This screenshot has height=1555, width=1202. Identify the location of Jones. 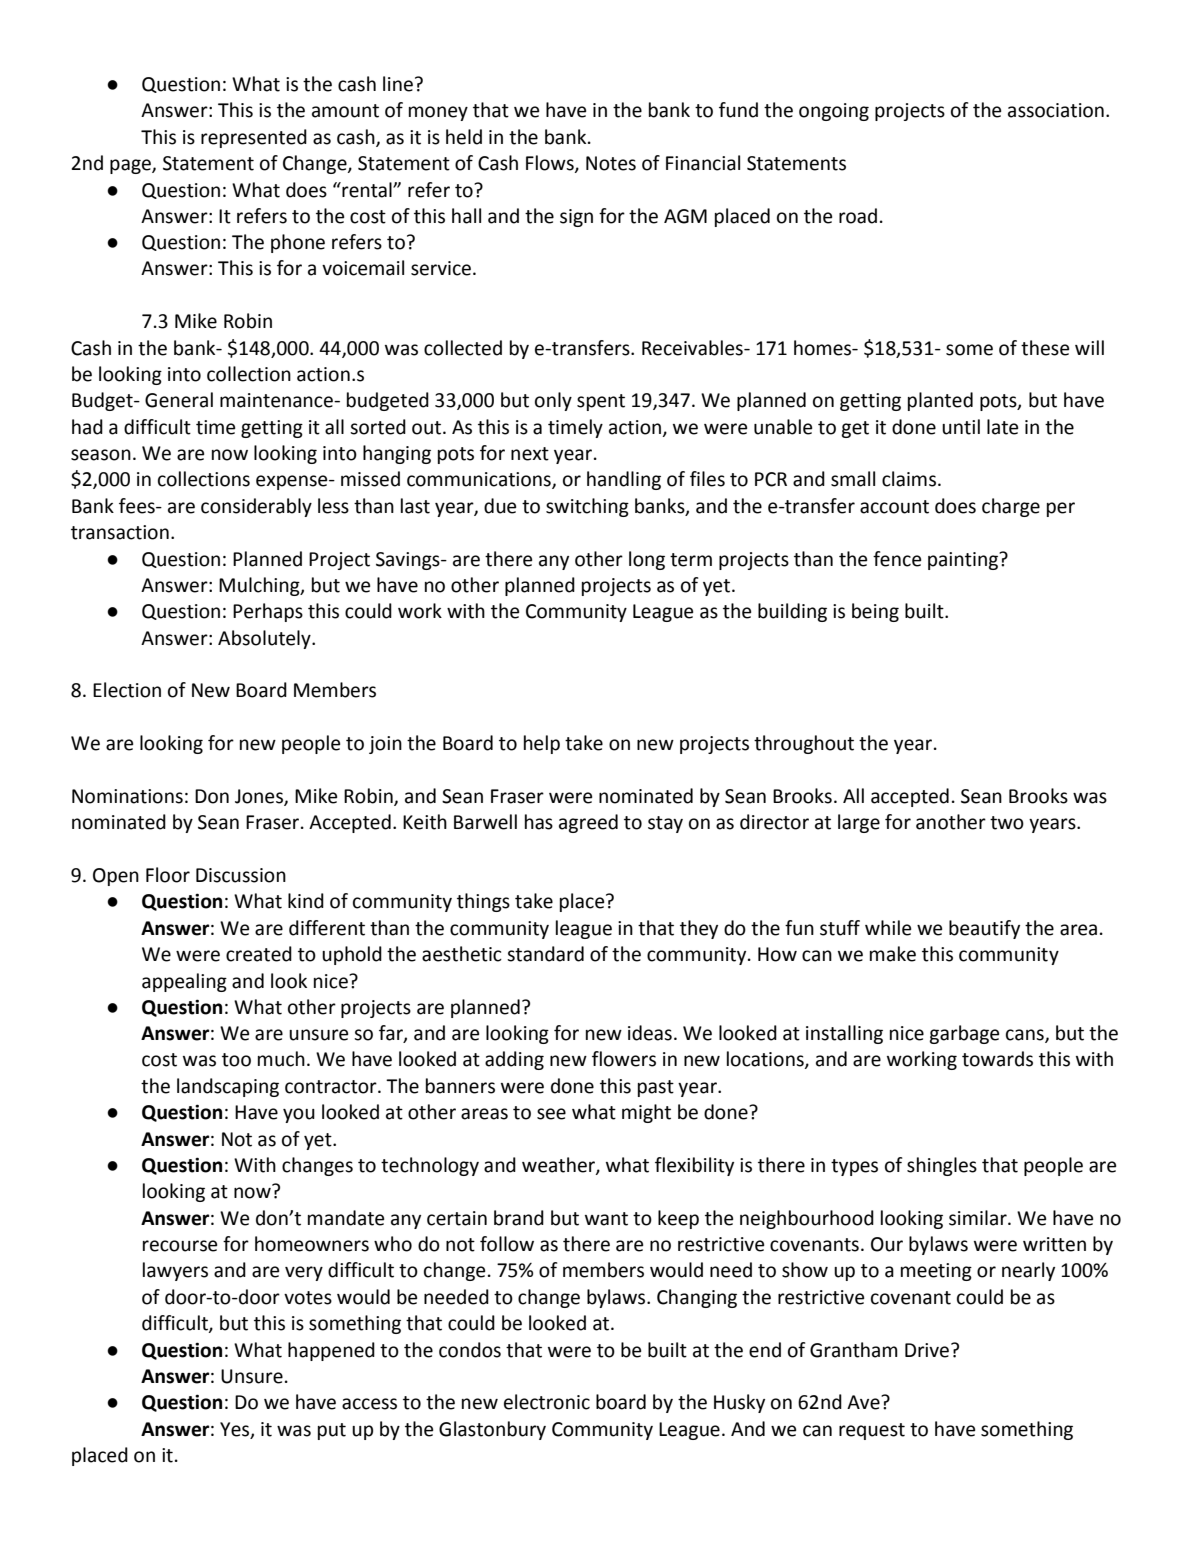
(260, 797).
